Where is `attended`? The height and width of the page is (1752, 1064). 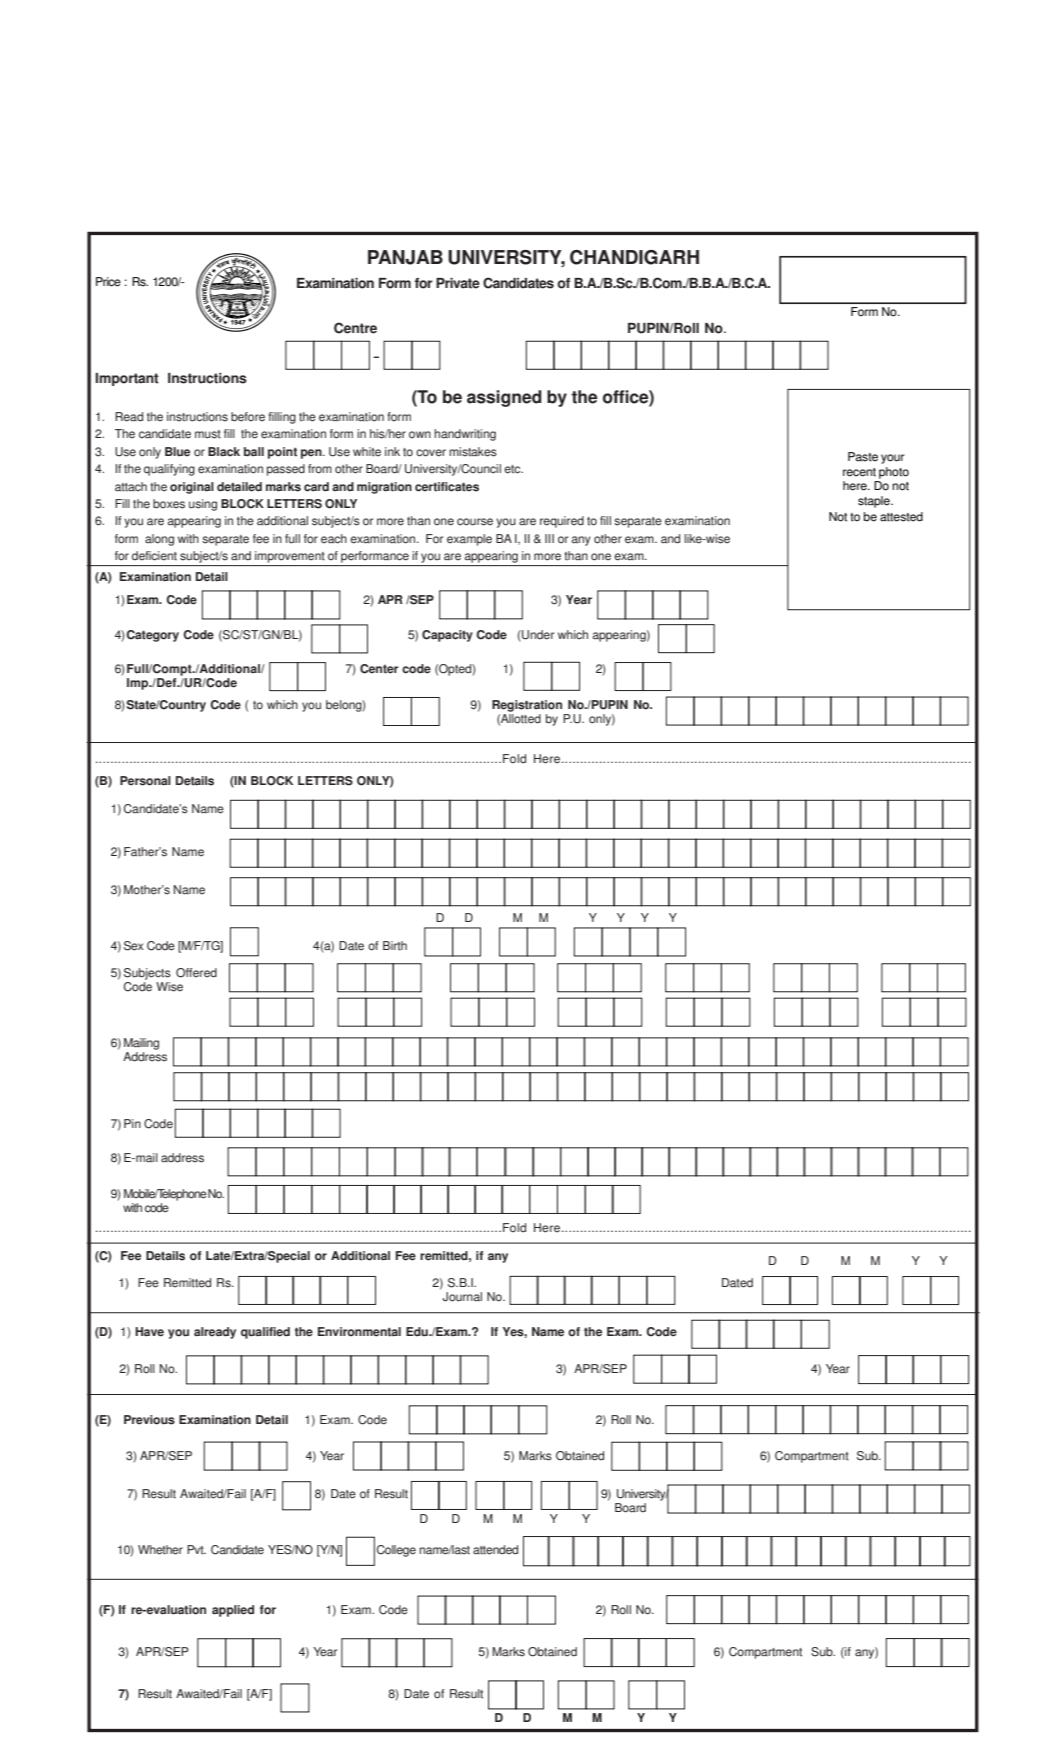 attended is located at coordinates (495, 1550).
